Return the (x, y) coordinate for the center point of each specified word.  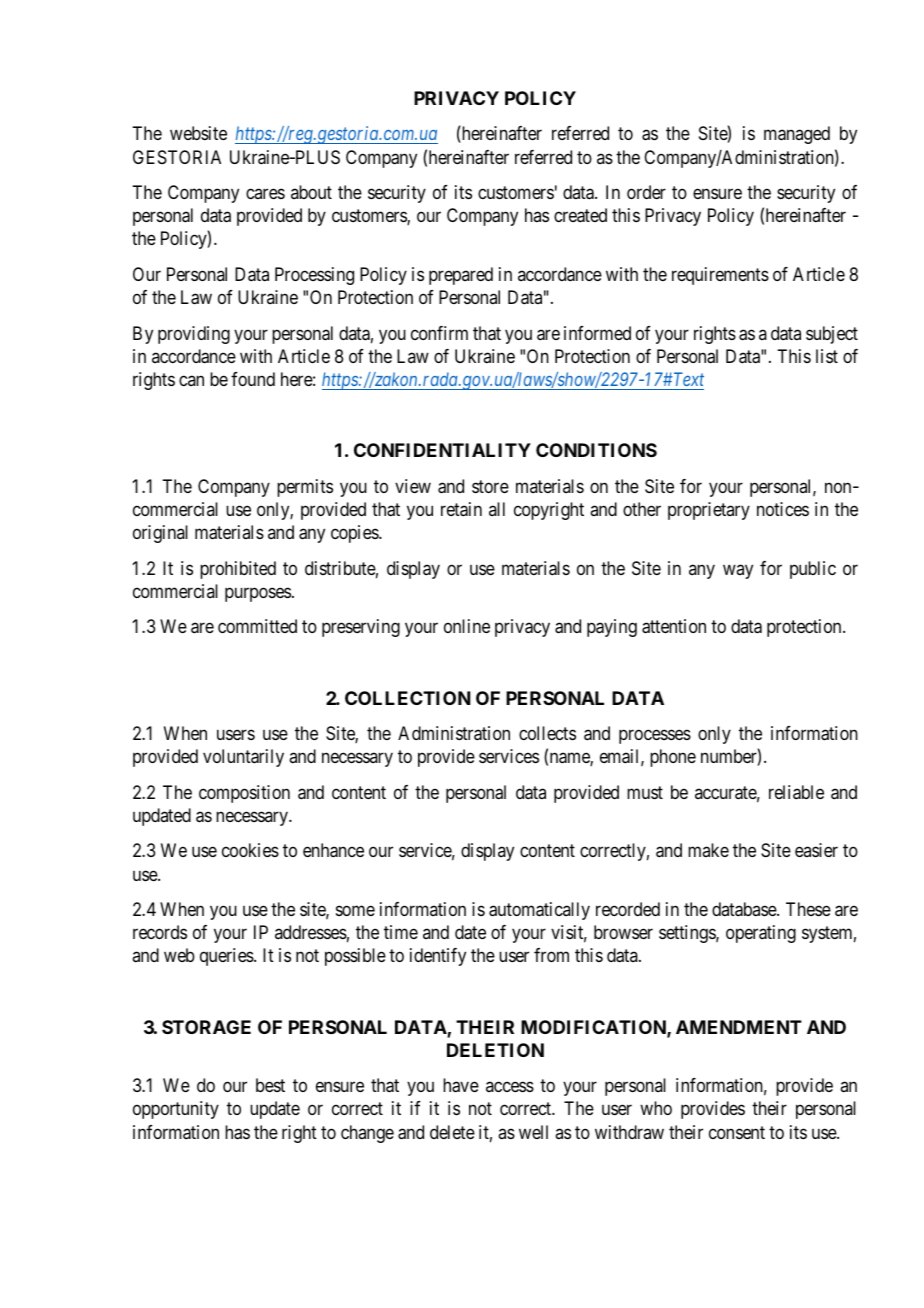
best (270, 1085)
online (467, 626)
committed (257, 626)
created (580, 215)
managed (797, 135)
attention (674, 626)
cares (265, 194)
